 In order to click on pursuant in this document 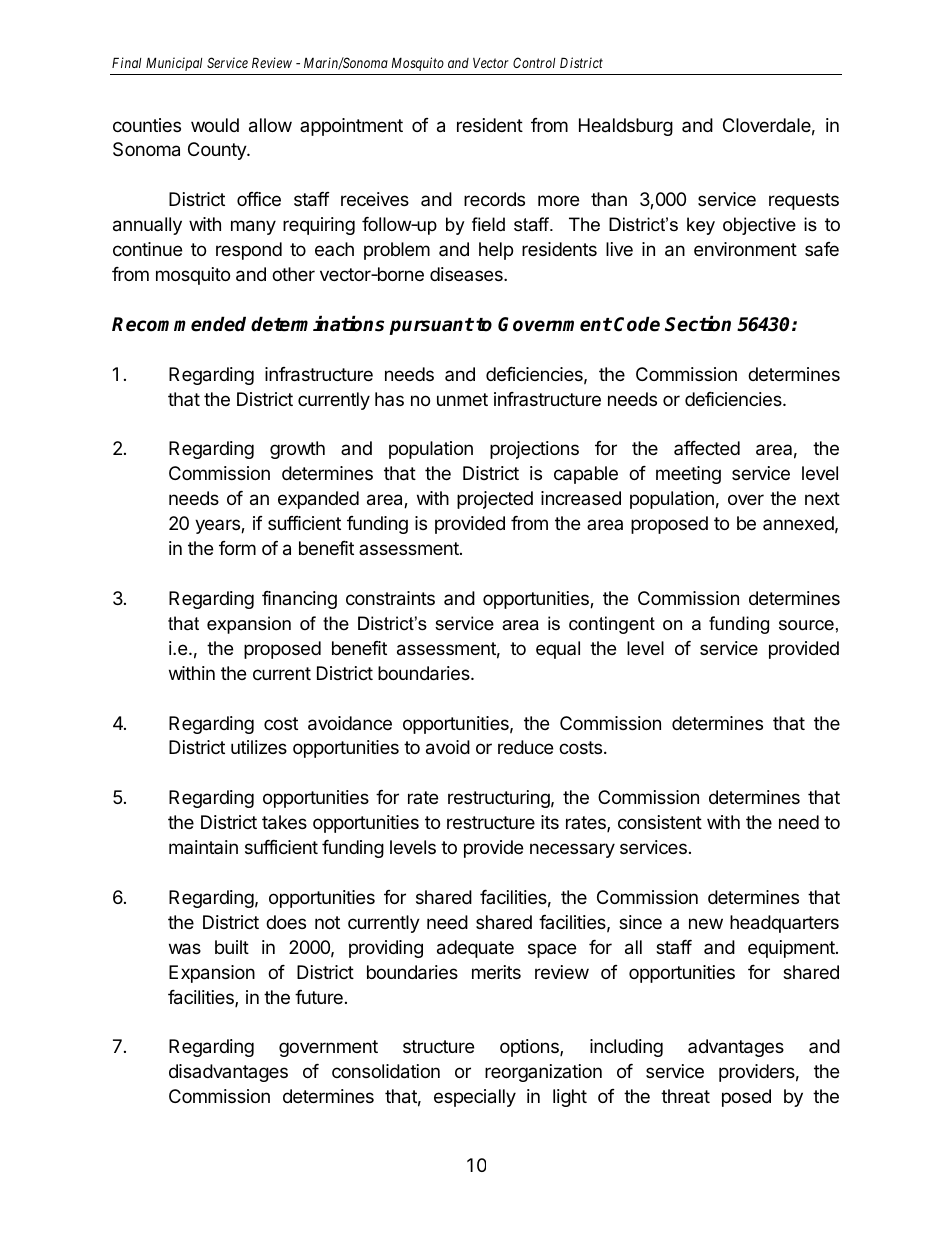, I will do `click(431, 326)`.
